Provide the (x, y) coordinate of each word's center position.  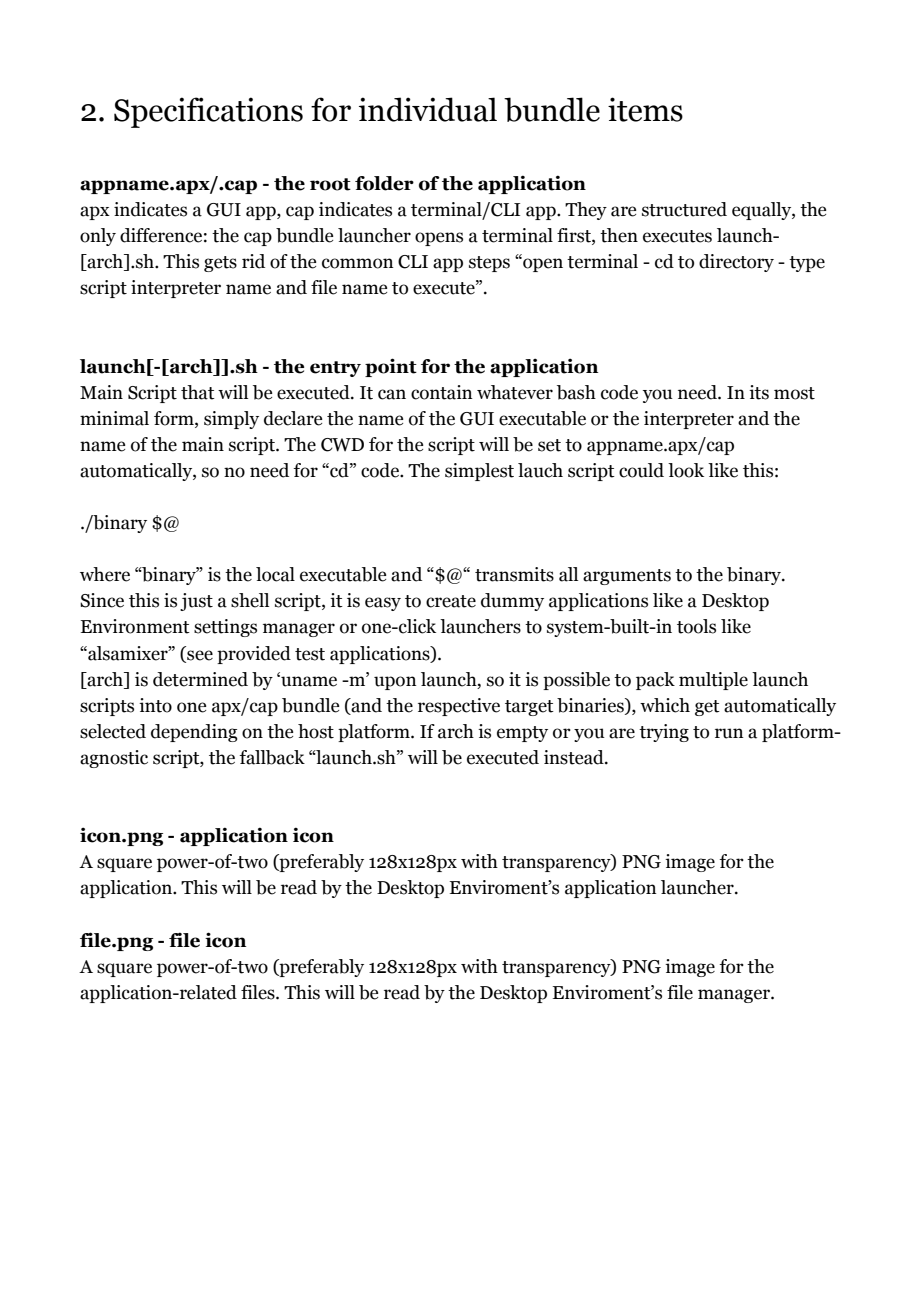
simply (231, 420)
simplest (479, 472)
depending (194, 733)
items (645, 109)
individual (428, 109)
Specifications (208, 112)
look (686, 470)
